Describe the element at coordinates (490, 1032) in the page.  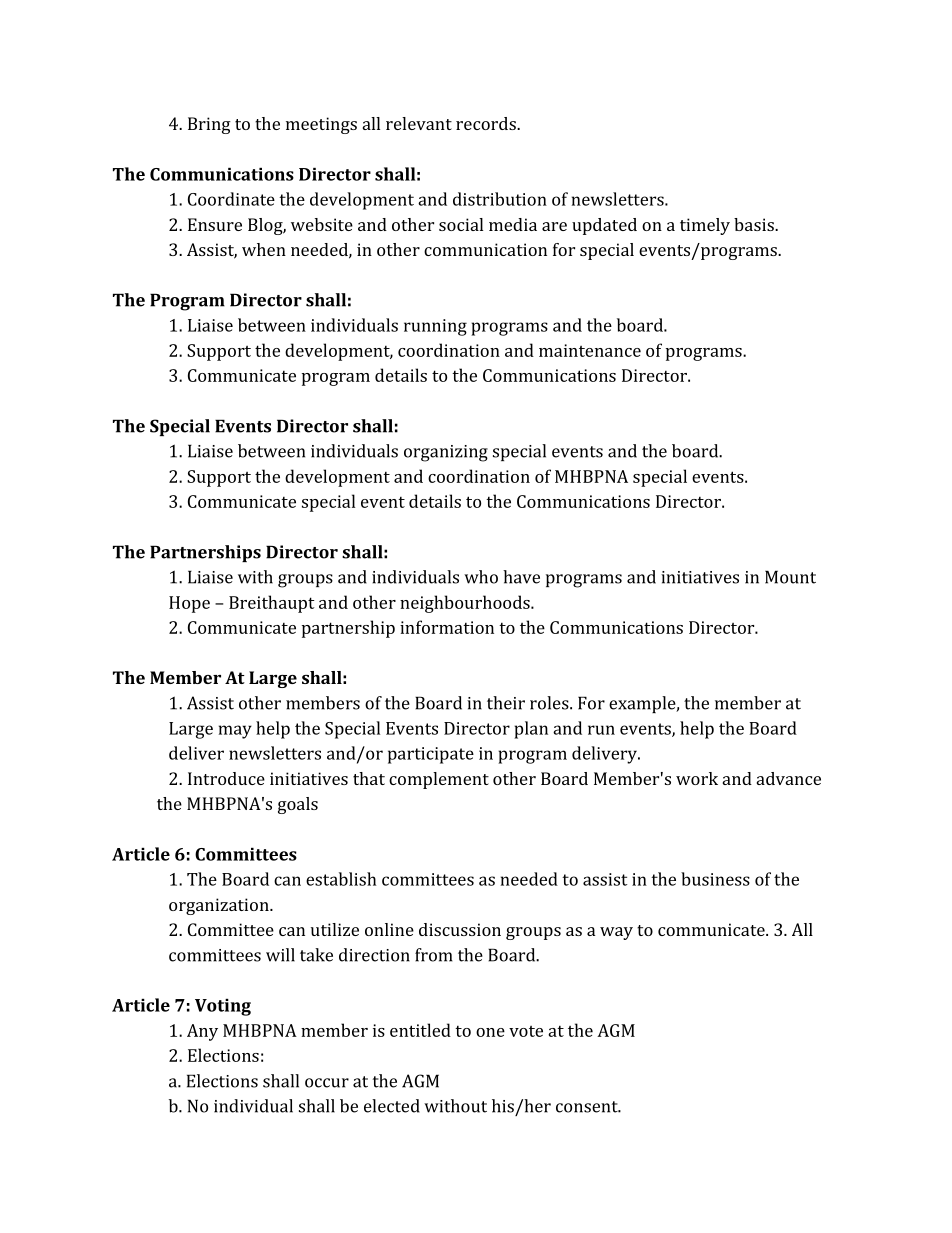
I see `one` at that location.
